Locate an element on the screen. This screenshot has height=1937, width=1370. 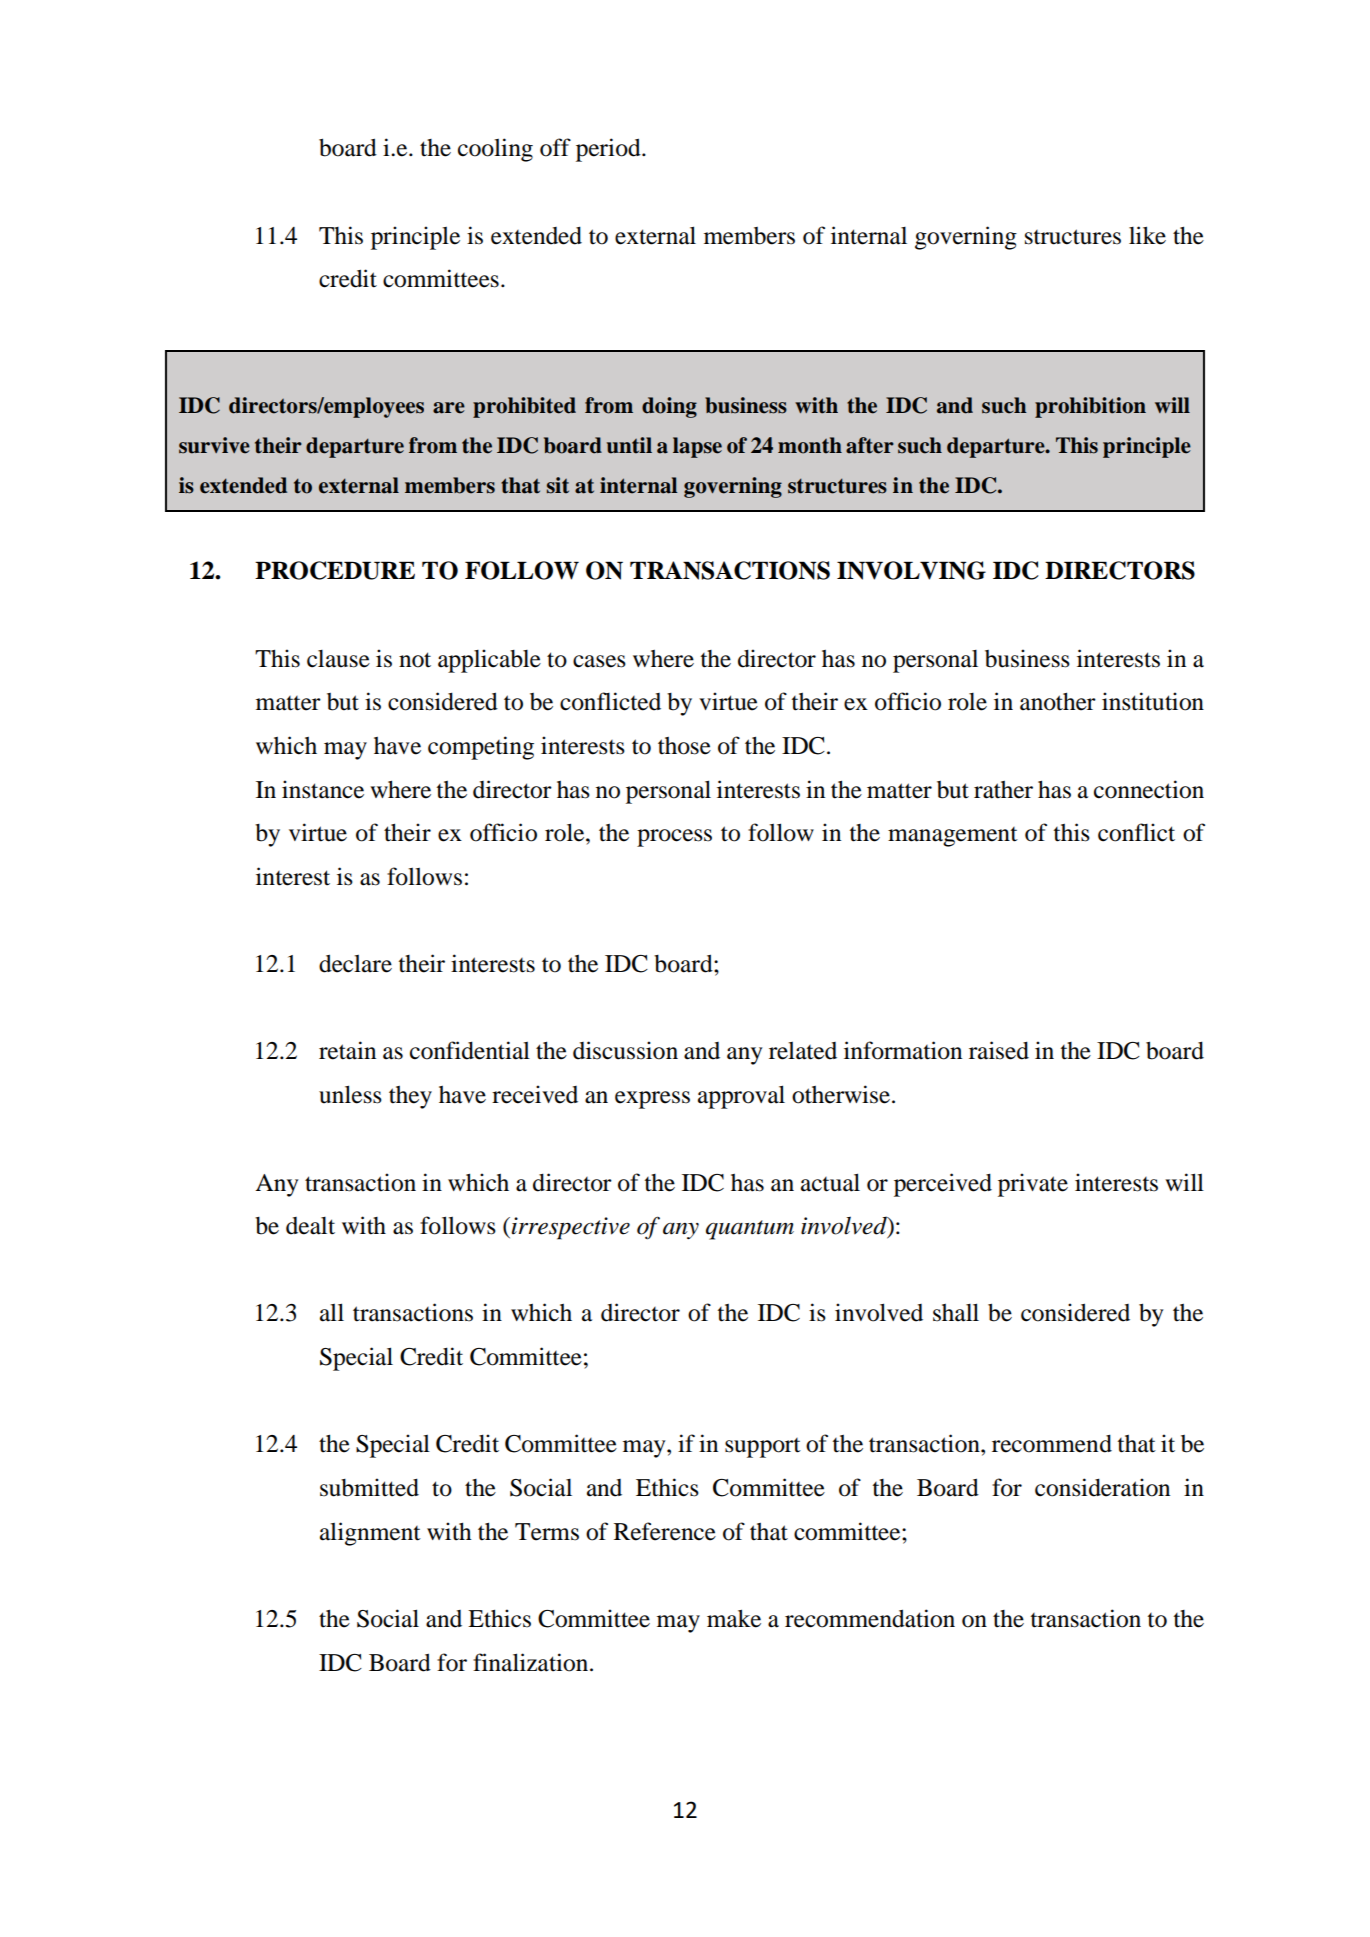
period is located at coordinates (609, 150).
